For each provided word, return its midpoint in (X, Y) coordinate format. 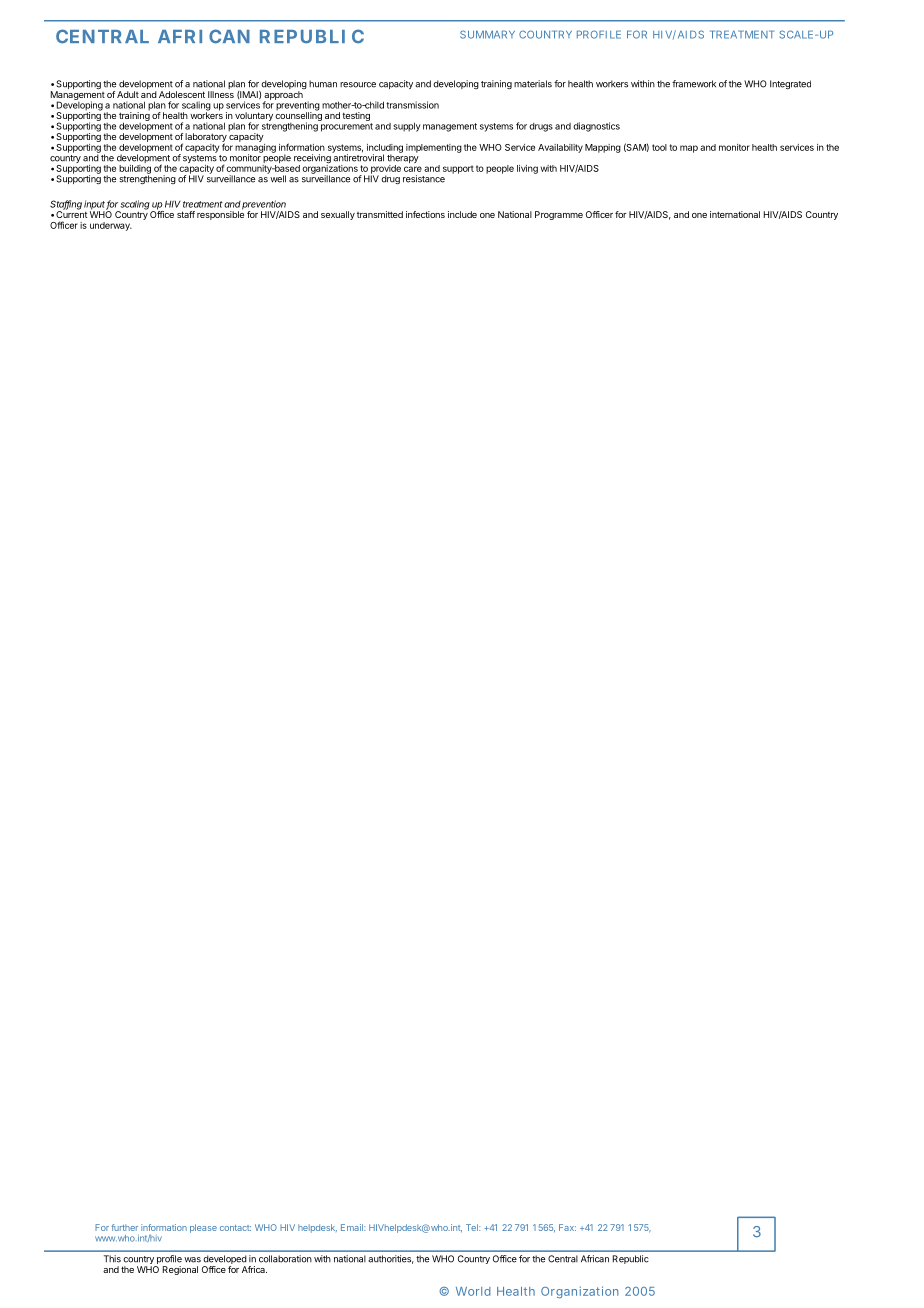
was (192, 1260)
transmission (412, 105)
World (473, 1291)
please (203, 1228)
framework (694, 84)
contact (235, 1228)
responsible (220, 214)
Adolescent (182, 94)
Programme (559, 215)
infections (425, 214)
